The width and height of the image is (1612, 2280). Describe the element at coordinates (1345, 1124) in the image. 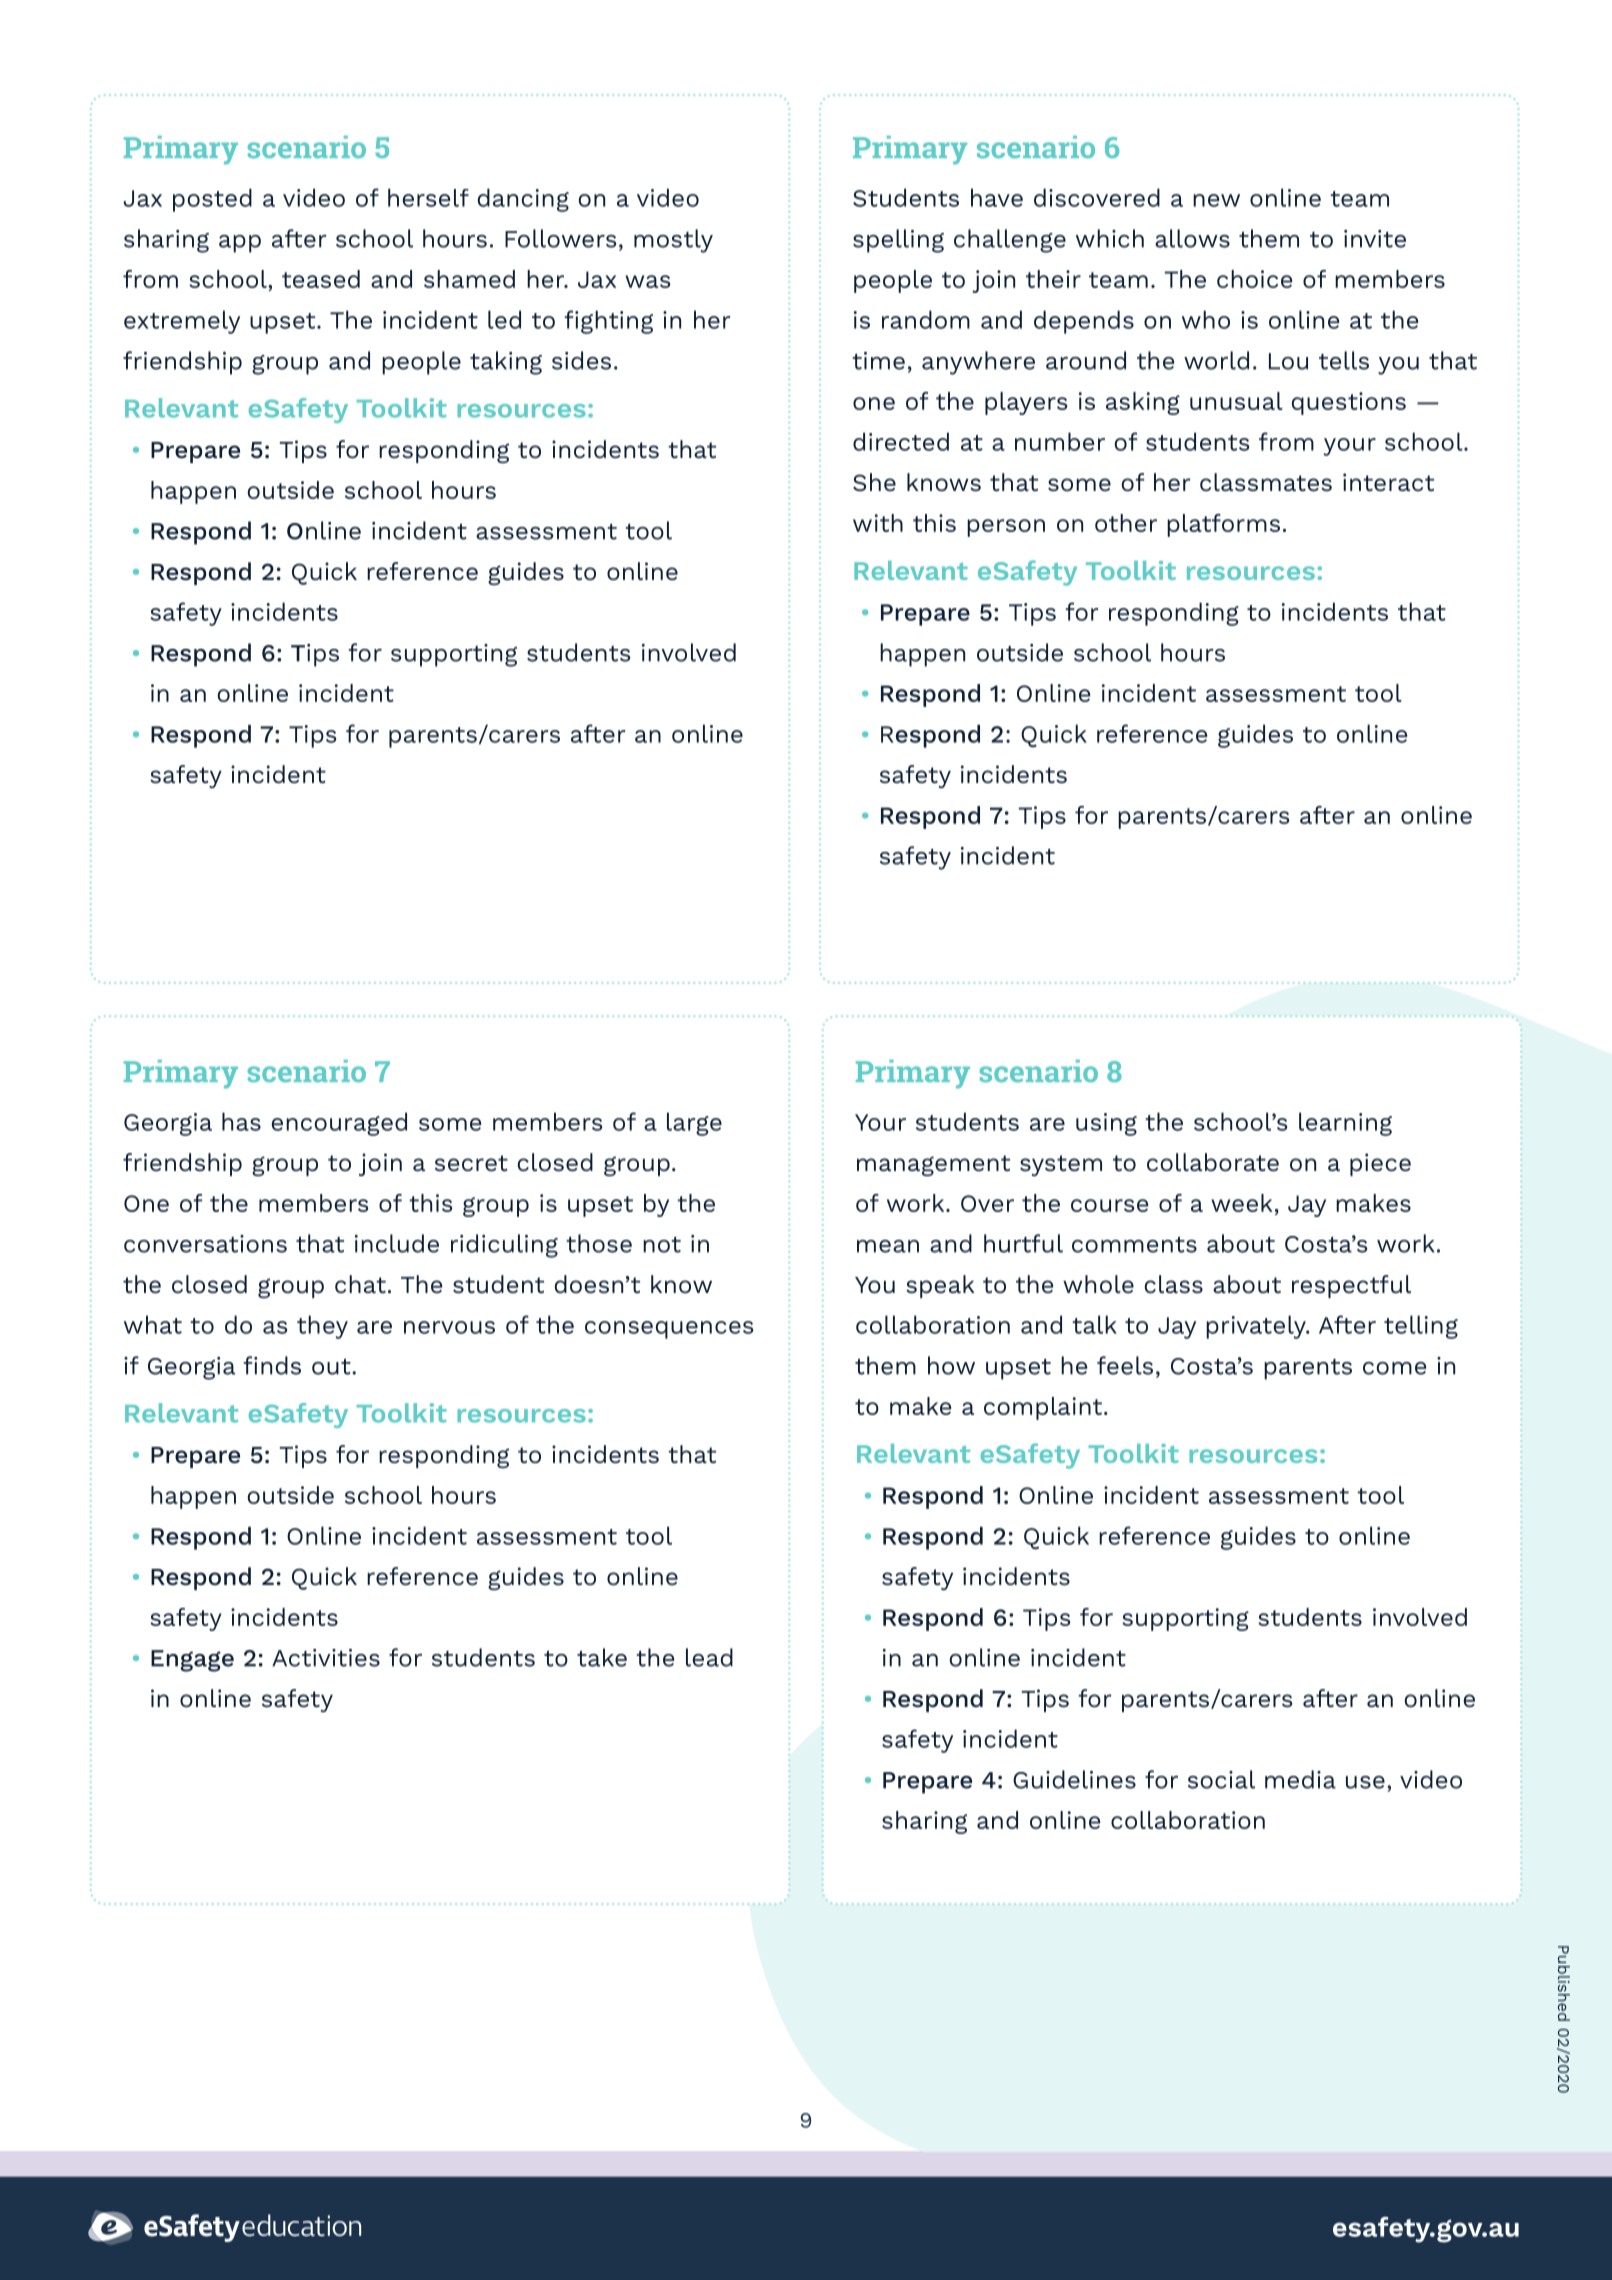

I see `learning` at that location.
